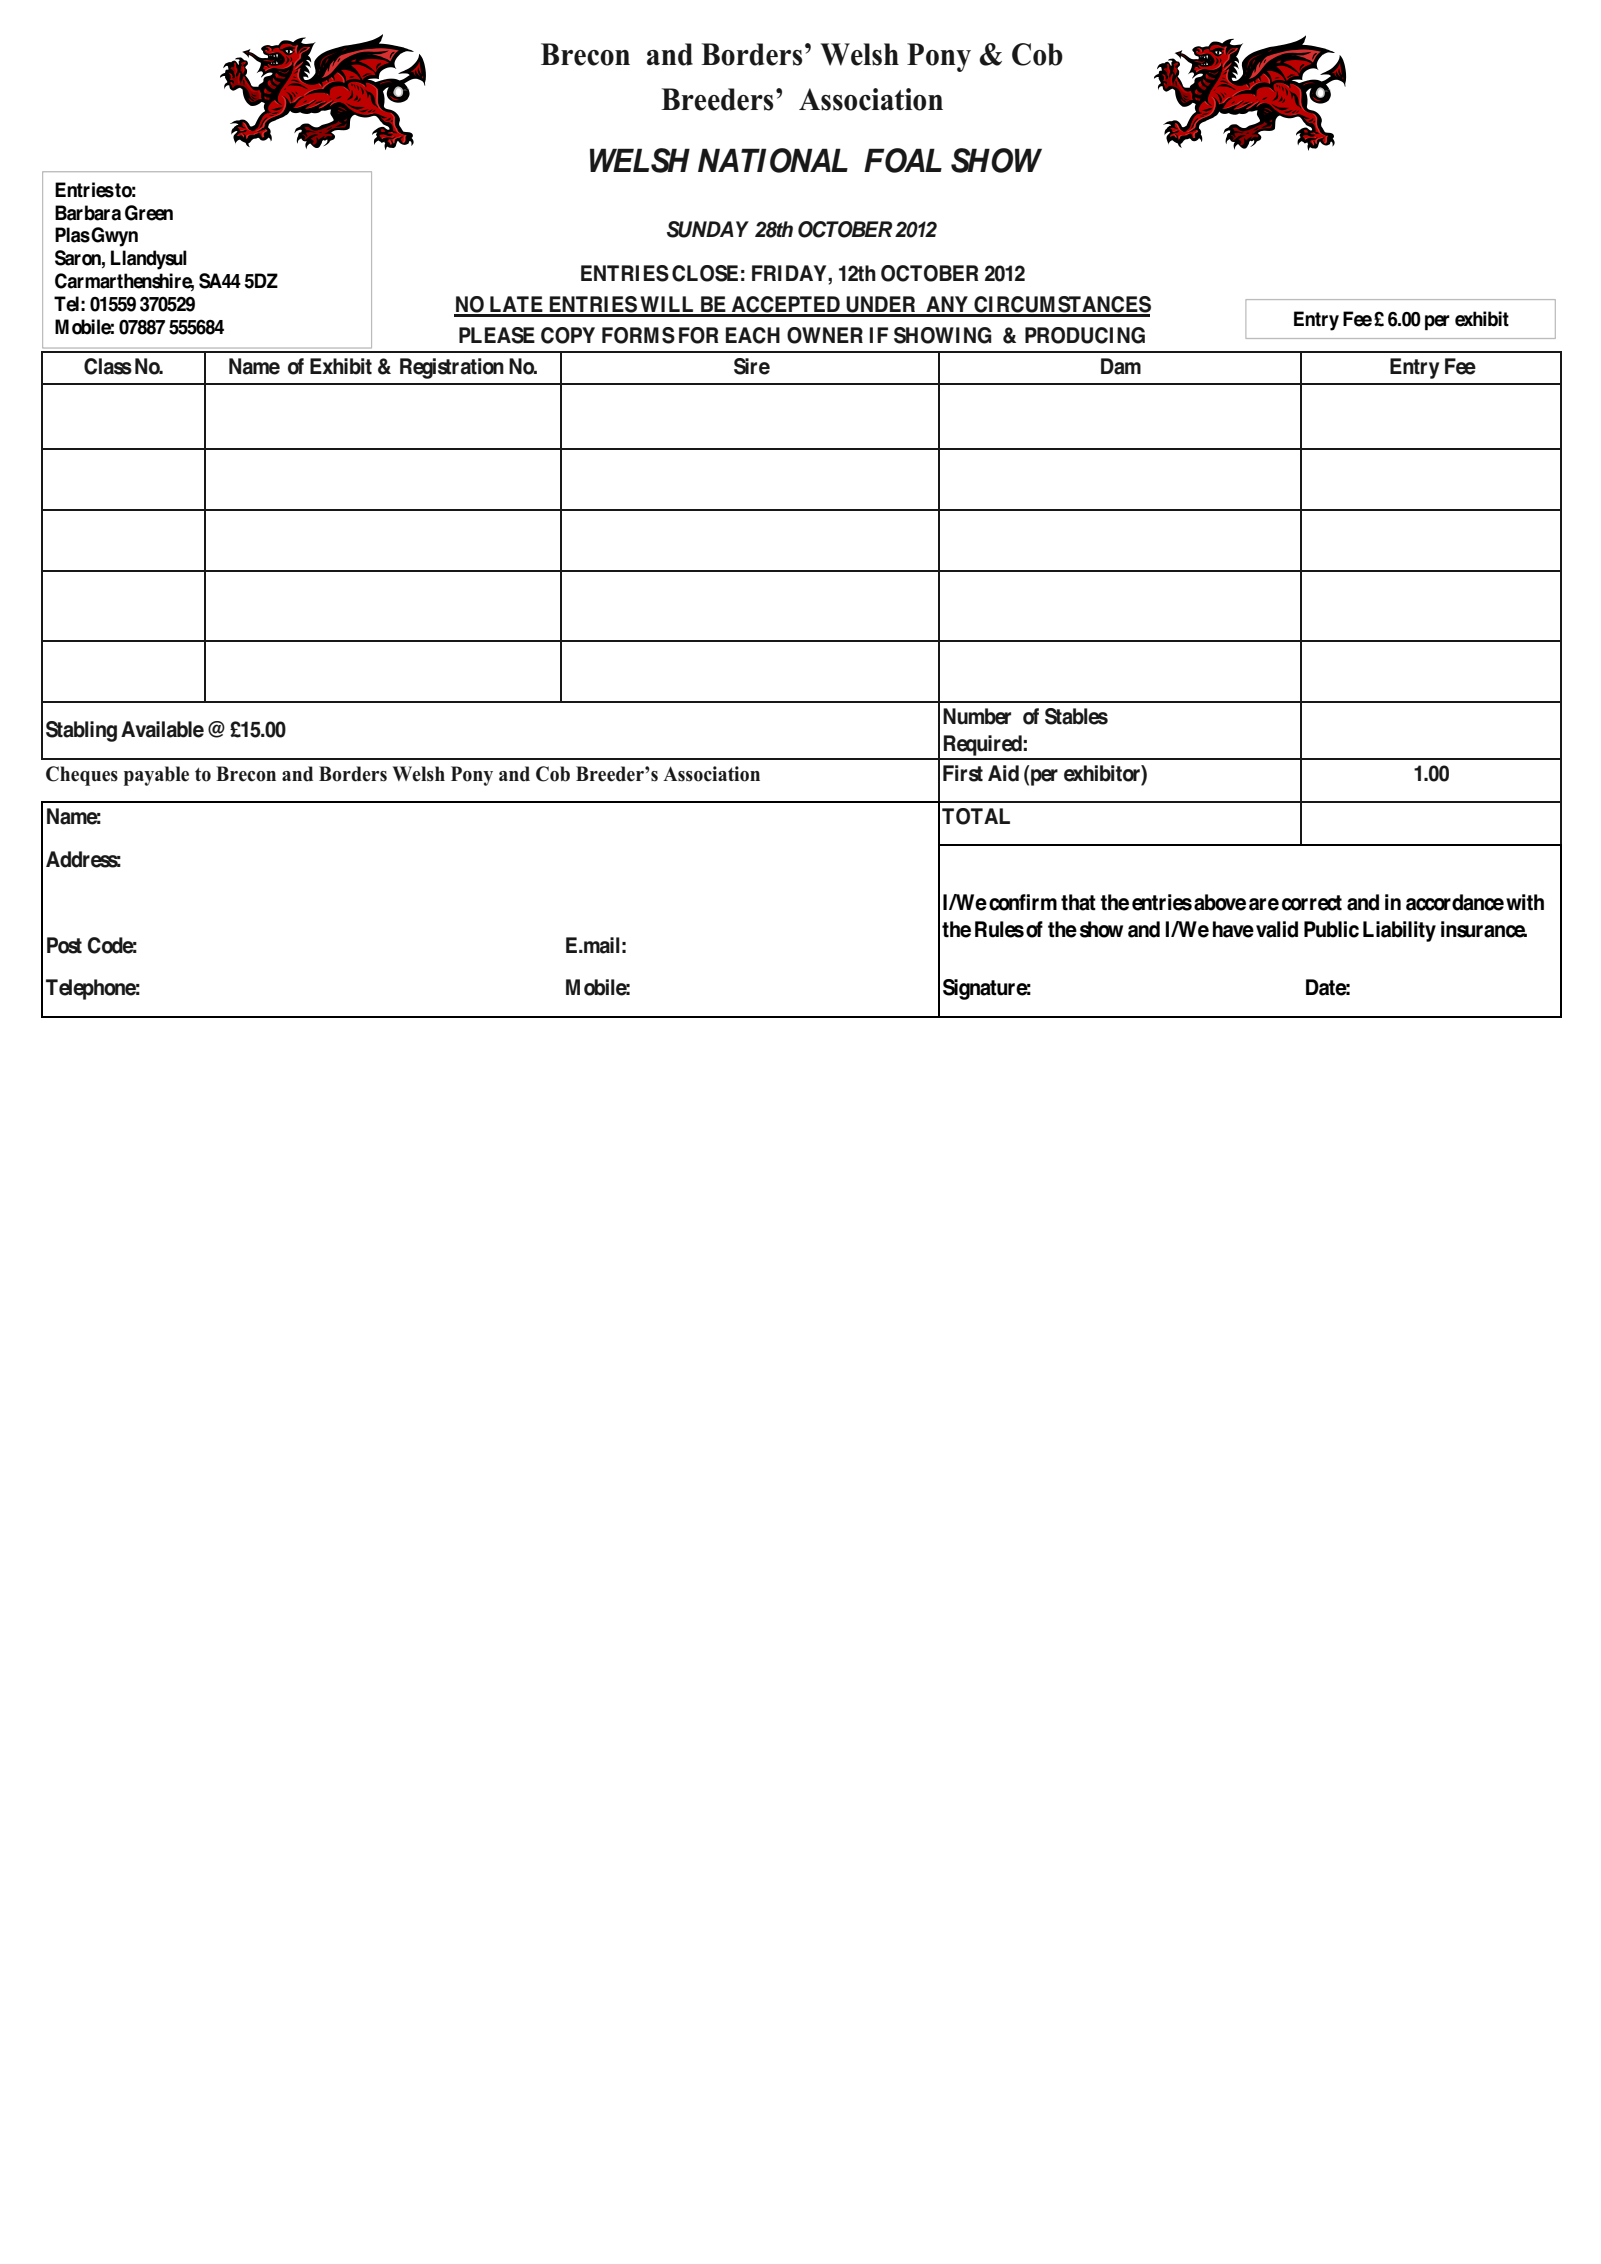 The width and height of the image is (1601, 2264). I want to click on Post, so click(64, 945).
